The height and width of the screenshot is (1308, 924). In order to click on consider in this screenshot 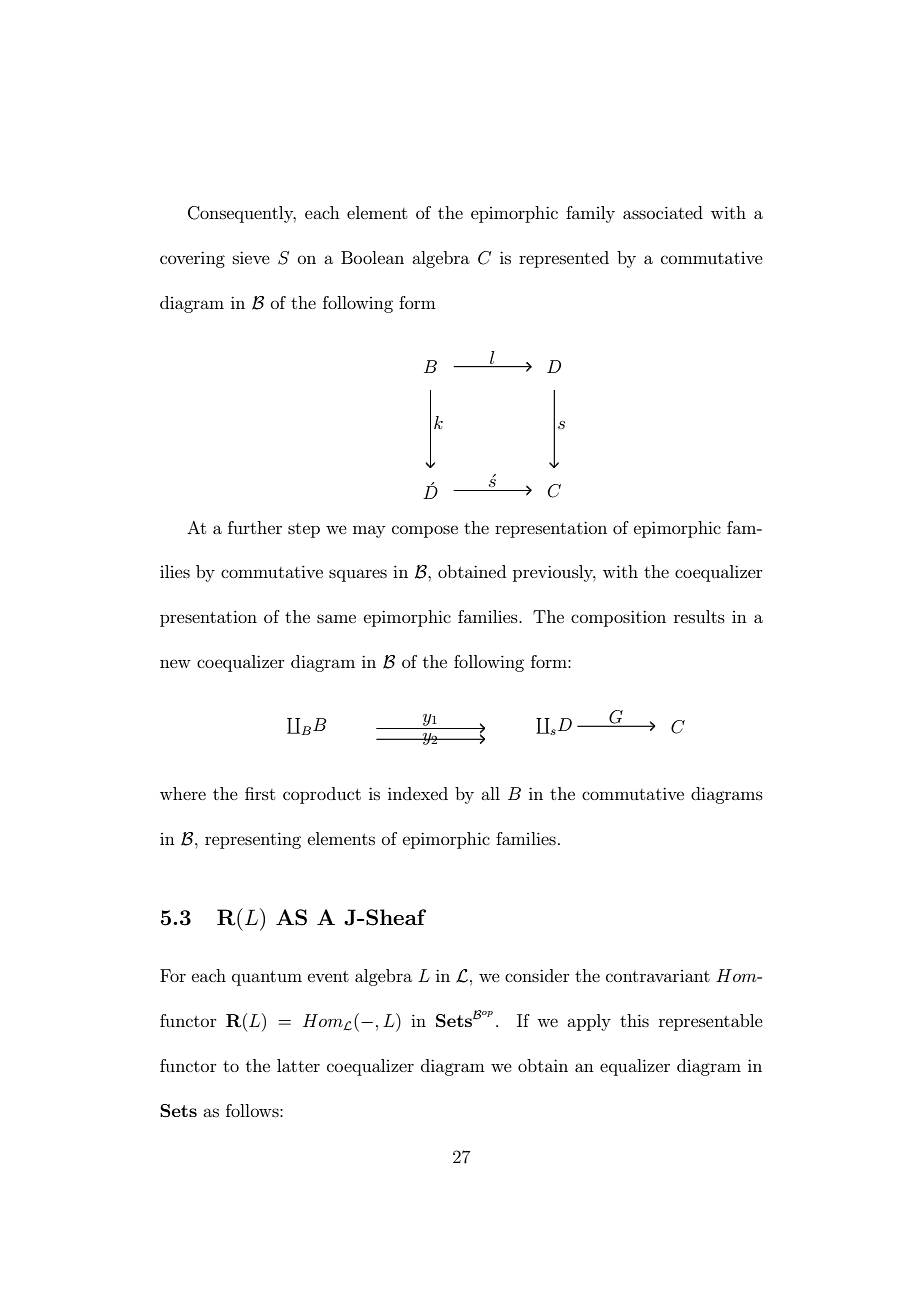, I will do `click(537, 975)`.
